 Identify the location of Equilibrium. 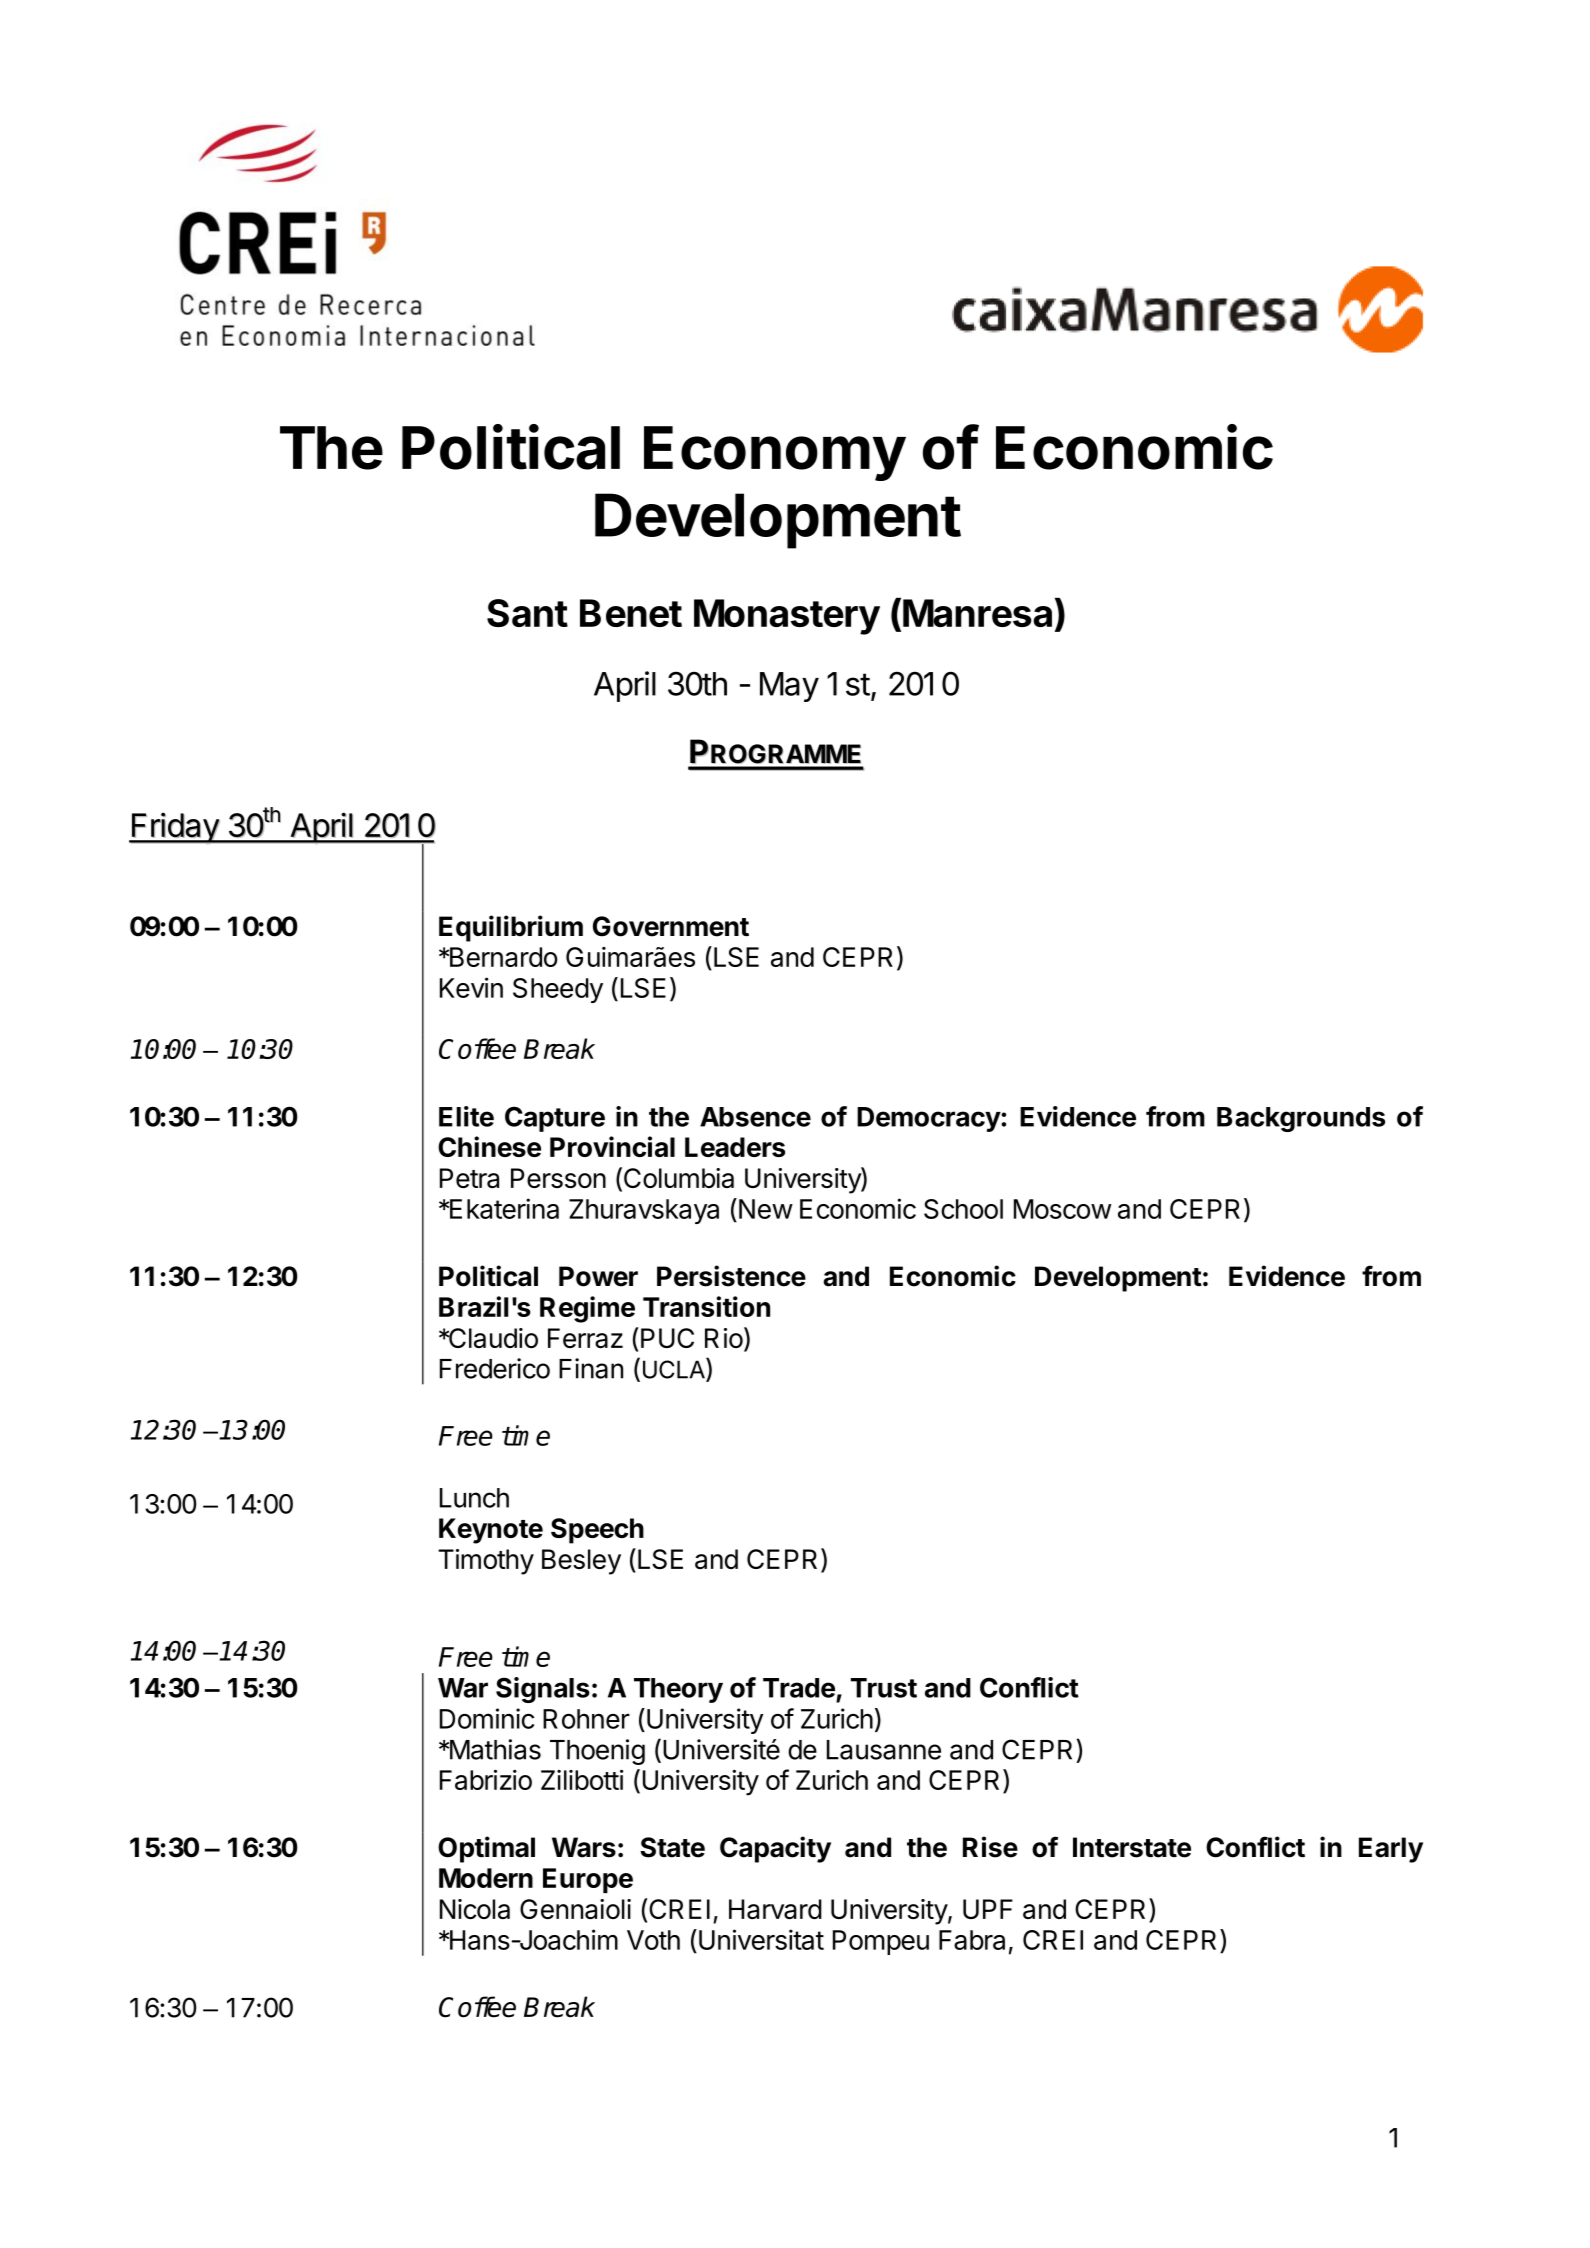
(511, 928).
